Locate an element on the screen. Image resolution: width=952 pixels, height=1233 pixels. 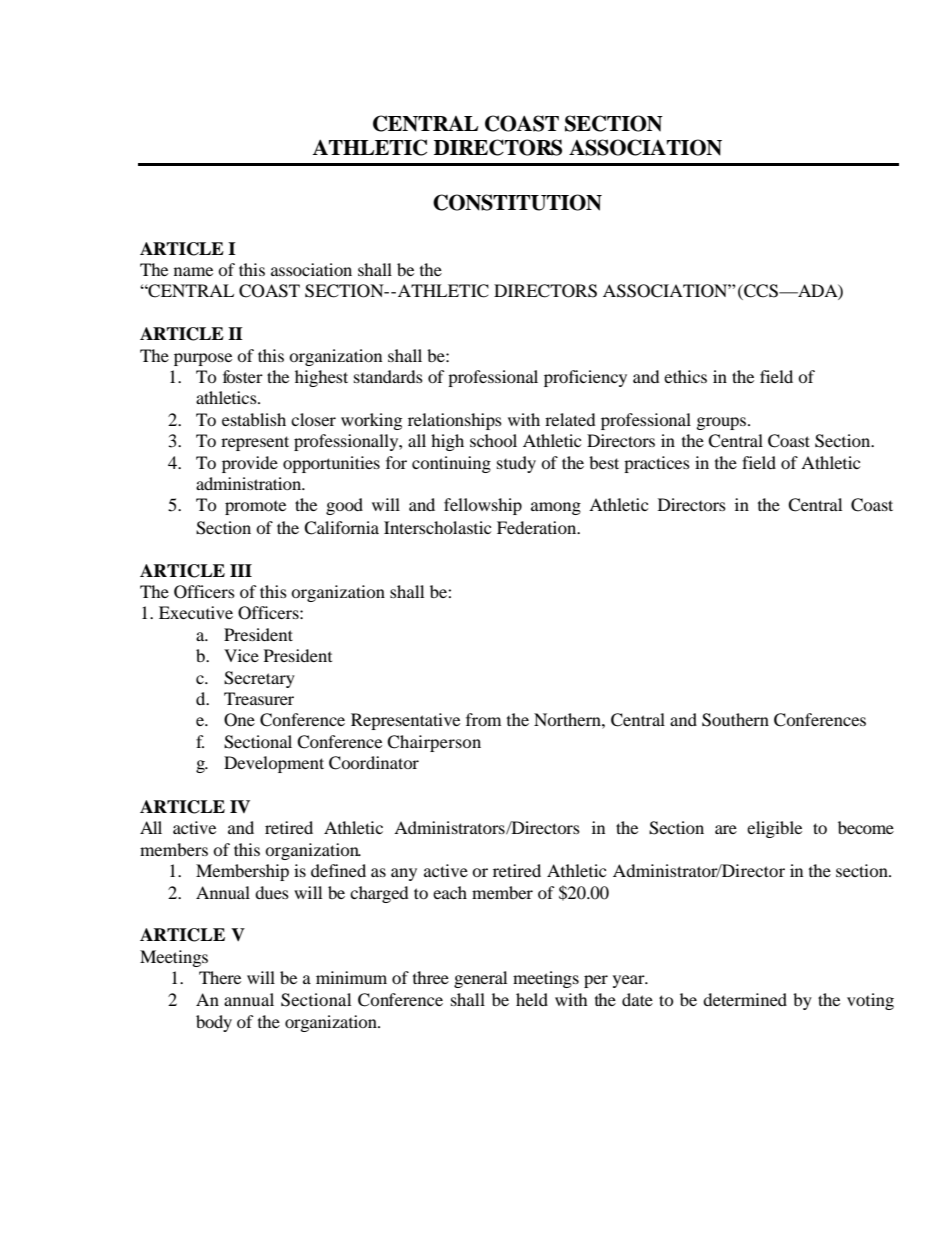
determined is located at coordinates (745, 999).
